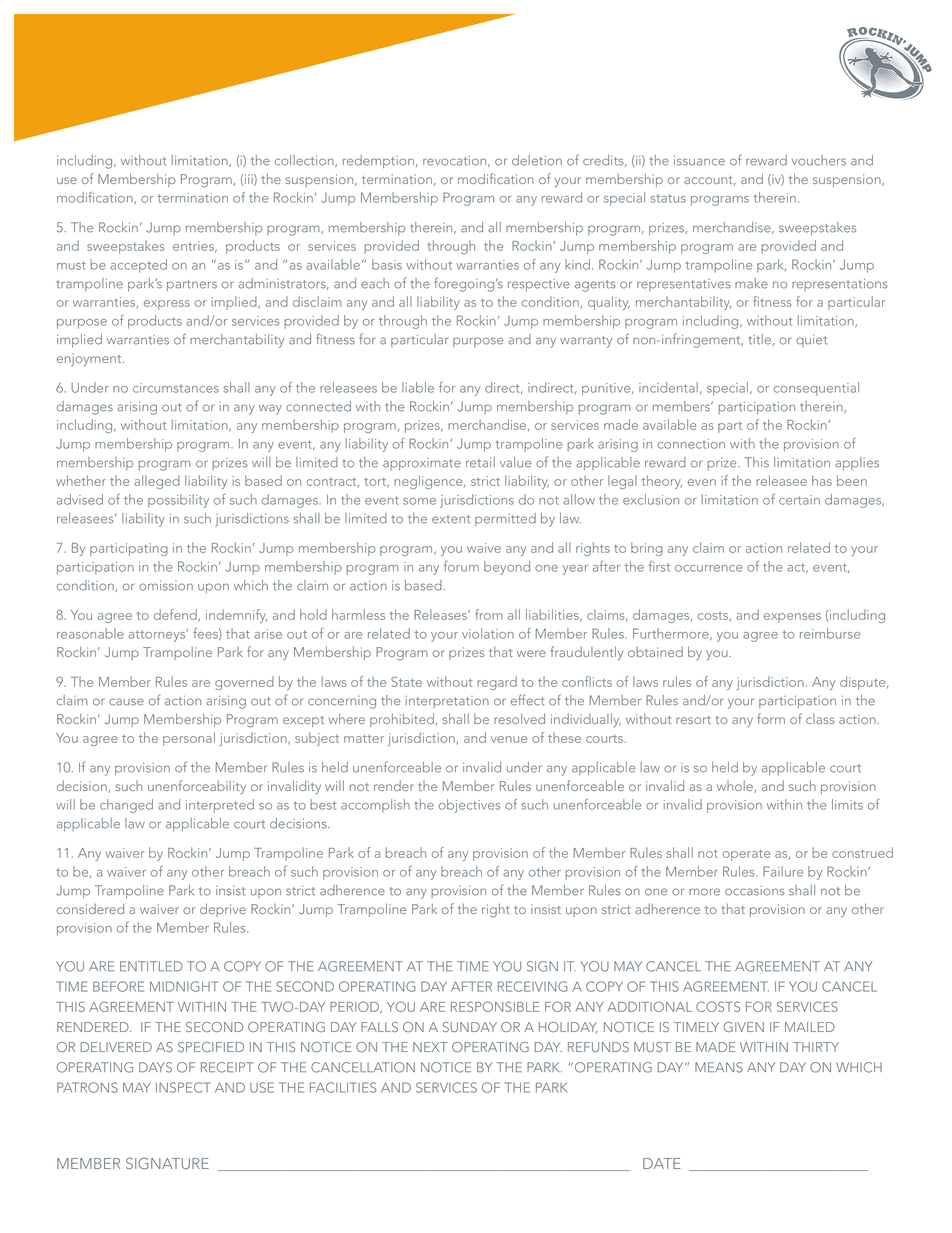 Image resolution: width=952 pixels, height=1233 pixels. I want to click on extent, so click(451, 519).
